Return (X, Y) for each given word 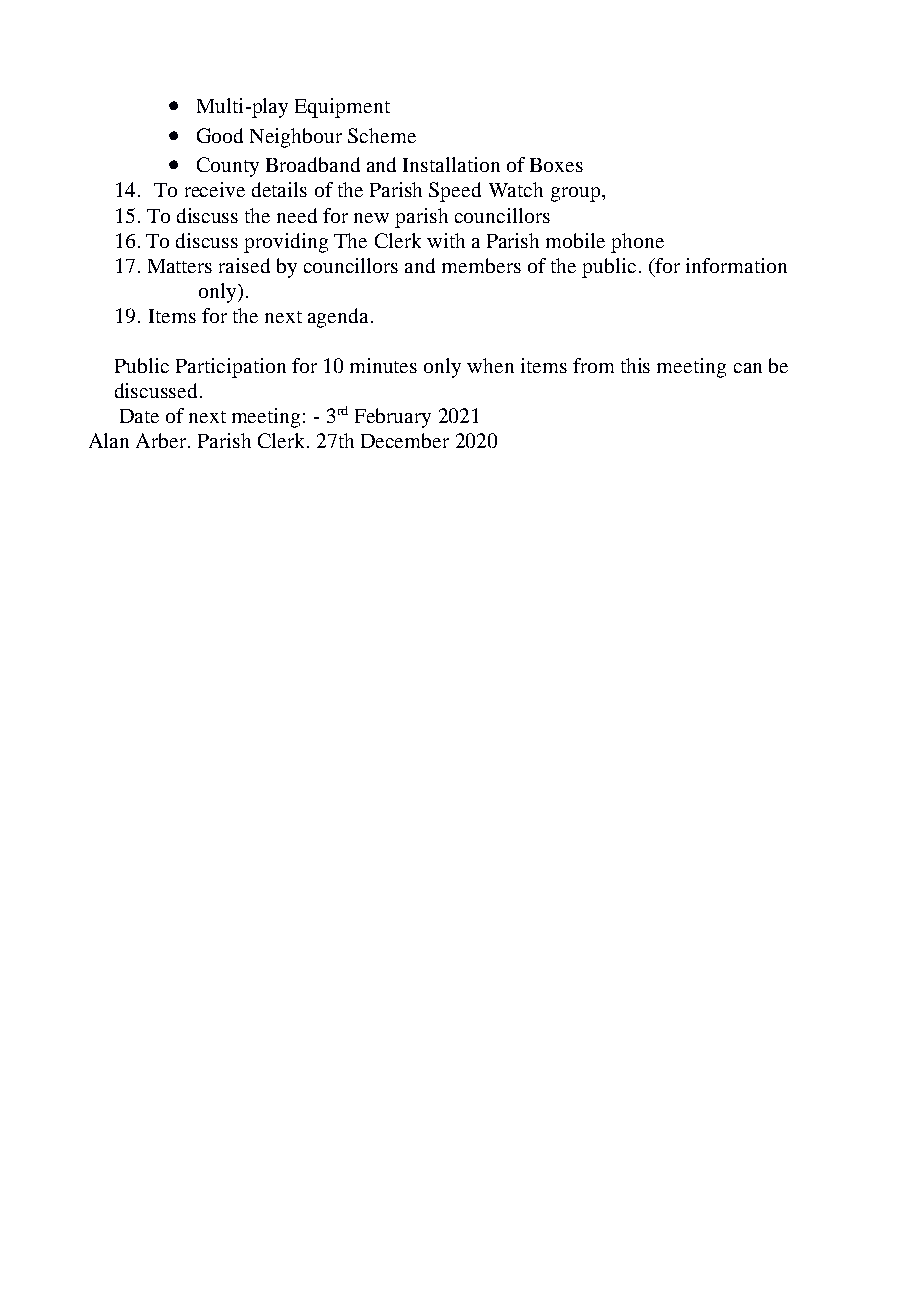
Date (139, 416)
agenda (340, 318)
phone (637, 243)
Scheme (382, 135)
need (297, 215)
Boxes (556, 165)
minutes (383, 365)
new (371, 218)
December (405, 440)
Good (220, 135)
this (635, 365)
